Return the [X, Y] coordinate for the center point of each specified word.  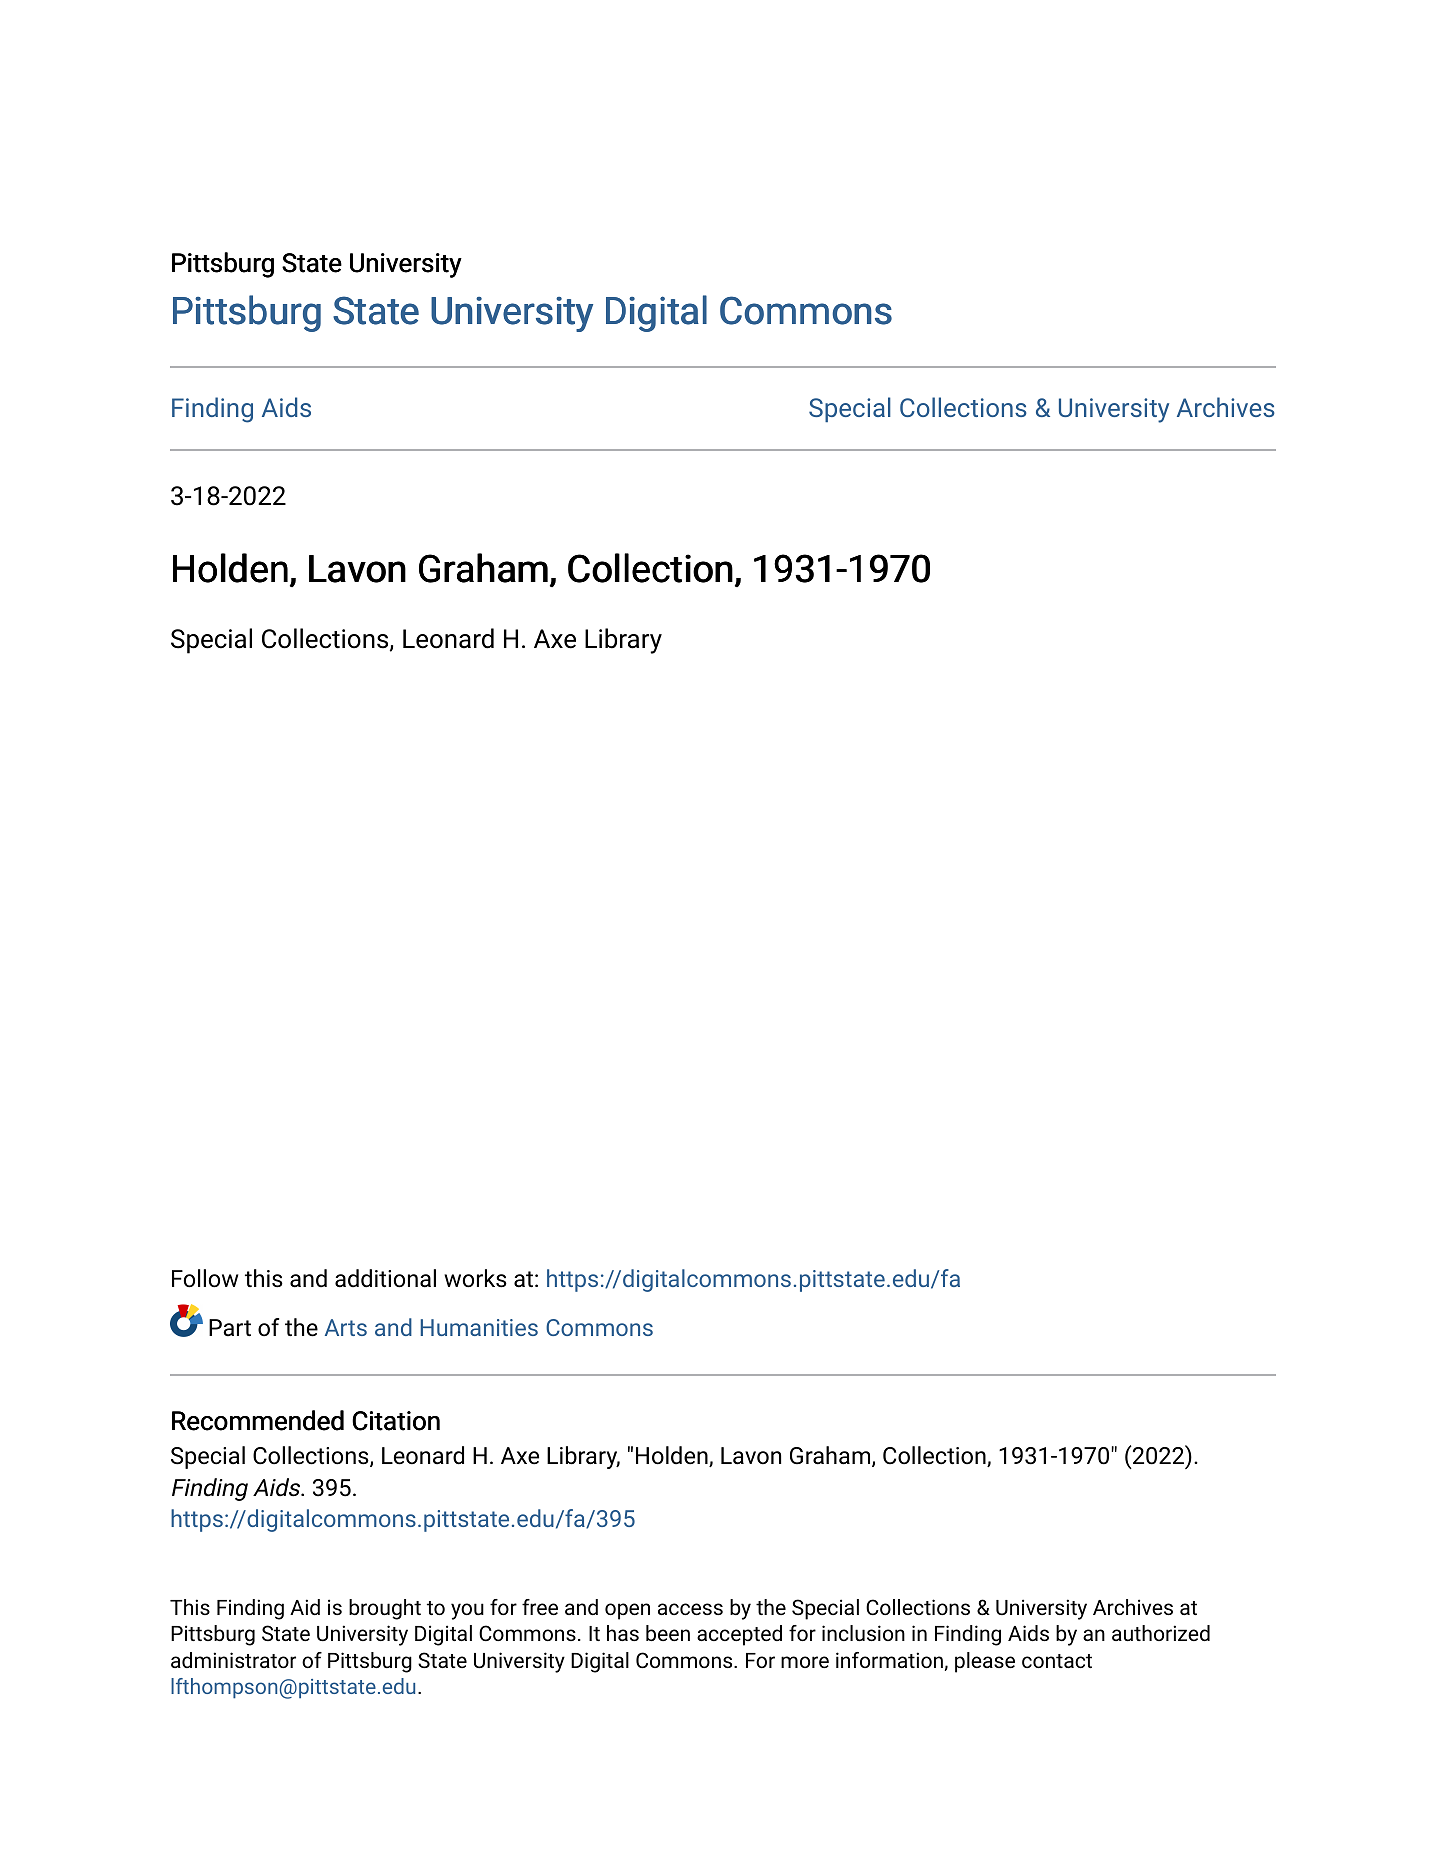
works [475, 1278]
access [690, 1609]
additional [385, 1278]
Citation [396, 1421]
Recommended [258, 1420]
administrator [233, 1660]
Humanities [479, 1327]
